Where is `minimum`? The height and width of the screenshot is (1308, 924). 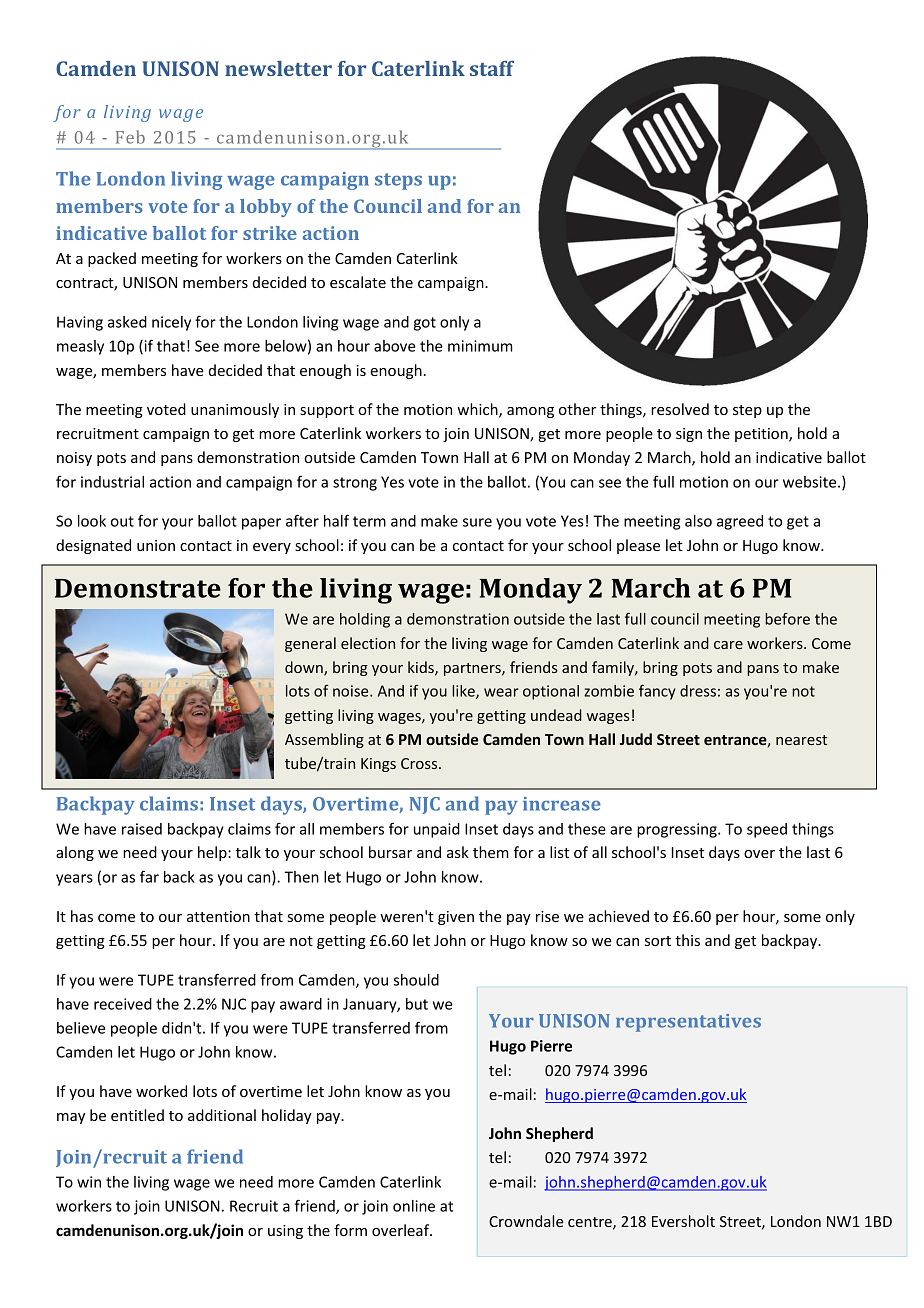 minimum is located at coordinates (480, 346).
